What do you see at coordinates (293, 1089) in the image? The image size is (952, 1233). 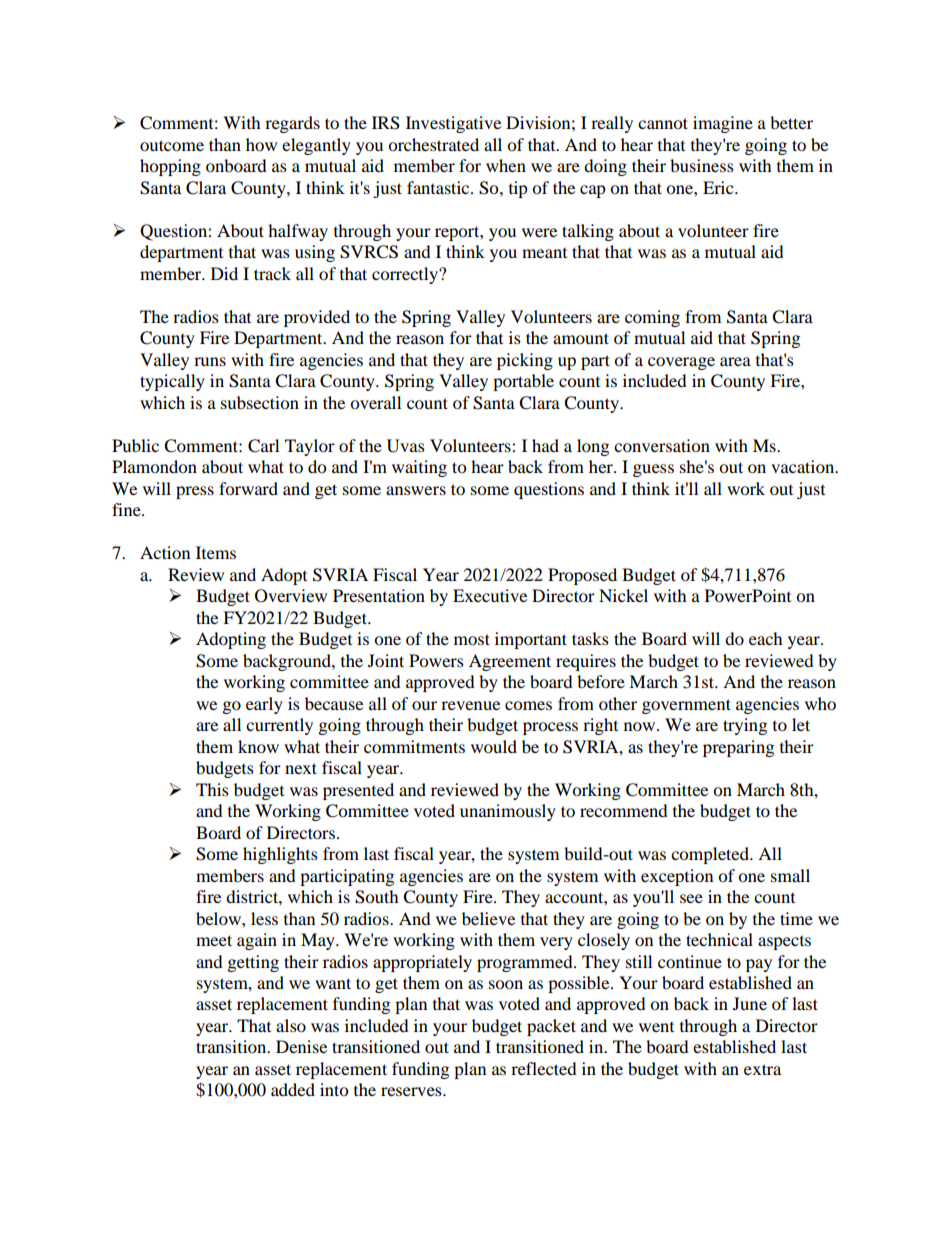 I see `added` at bounding box center [293, 1089].
